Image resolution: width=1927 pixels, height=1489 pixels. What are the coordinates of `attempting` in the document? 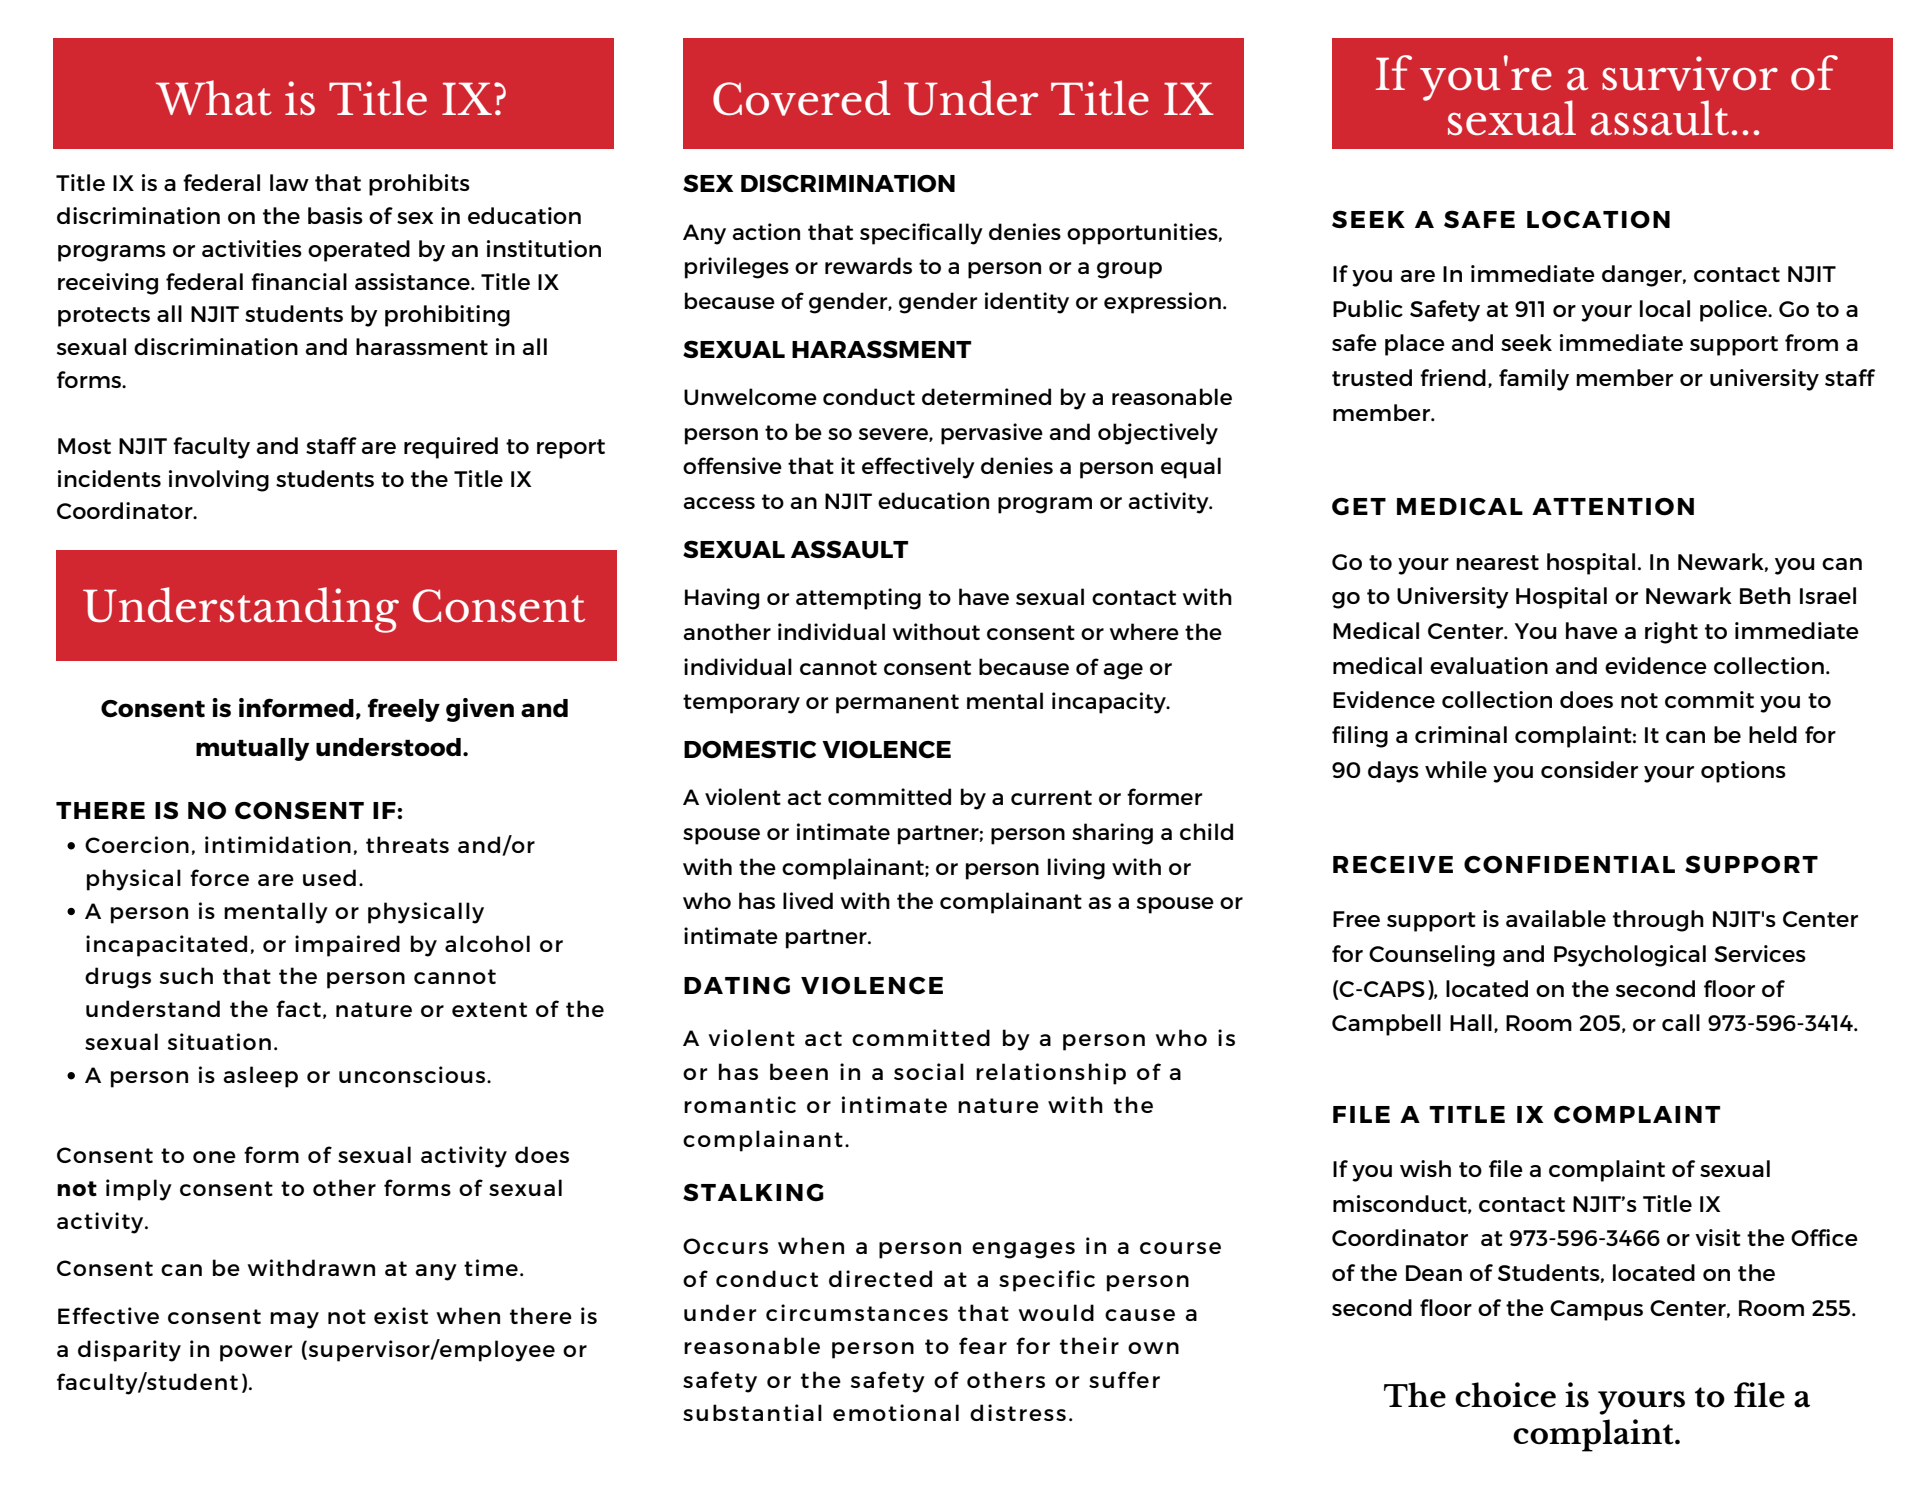 It's located at (858, 599).
